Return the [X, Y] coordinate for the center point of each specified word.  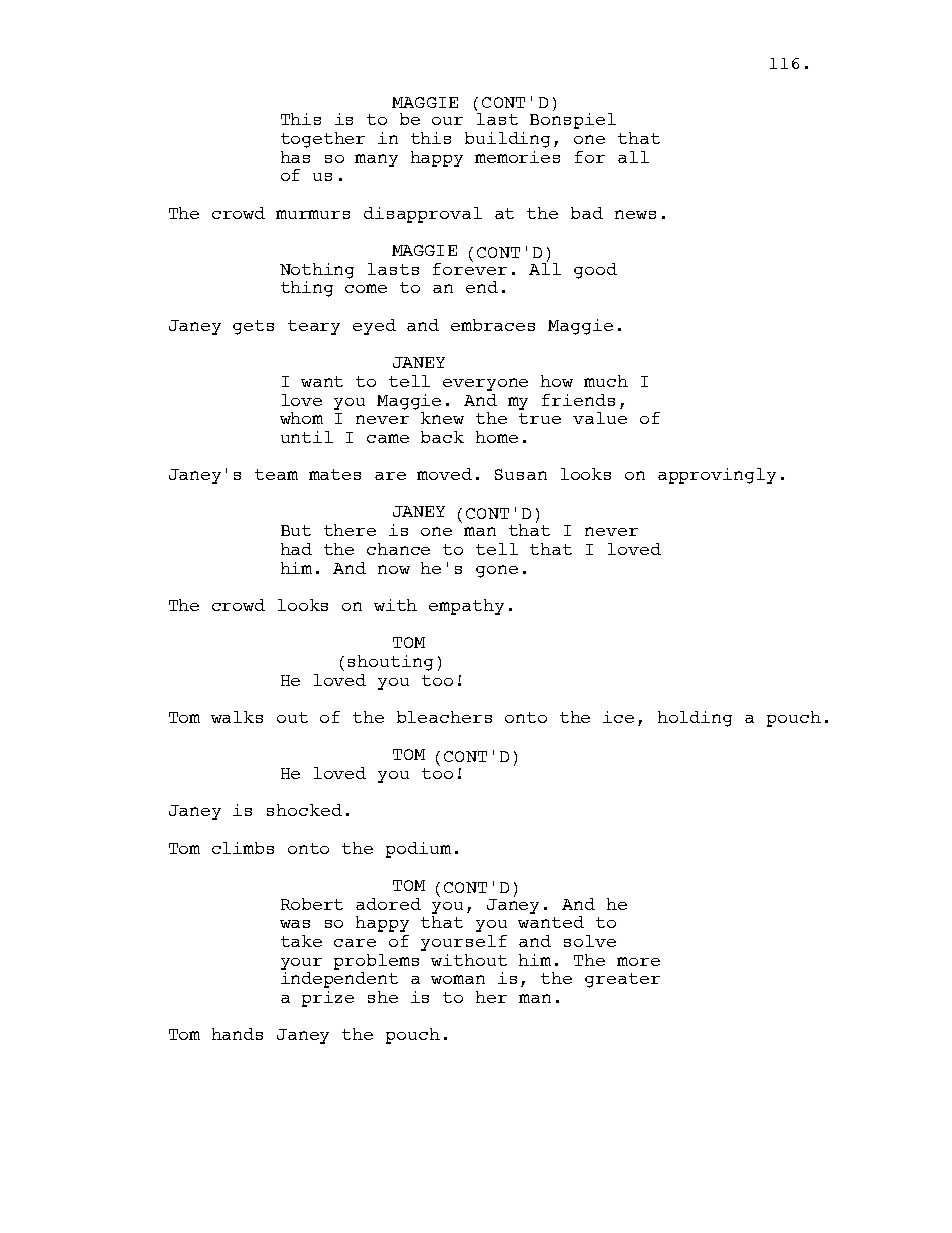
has [295, 157]
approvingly [717, 476]
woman [458, 979]
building [507, 140]
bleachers [444, 717]
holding [695, 719]
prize [328, 999]
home [497, 437]
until [307, 437]
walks [237, 717]
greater [622, 980]
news [635, 214]
